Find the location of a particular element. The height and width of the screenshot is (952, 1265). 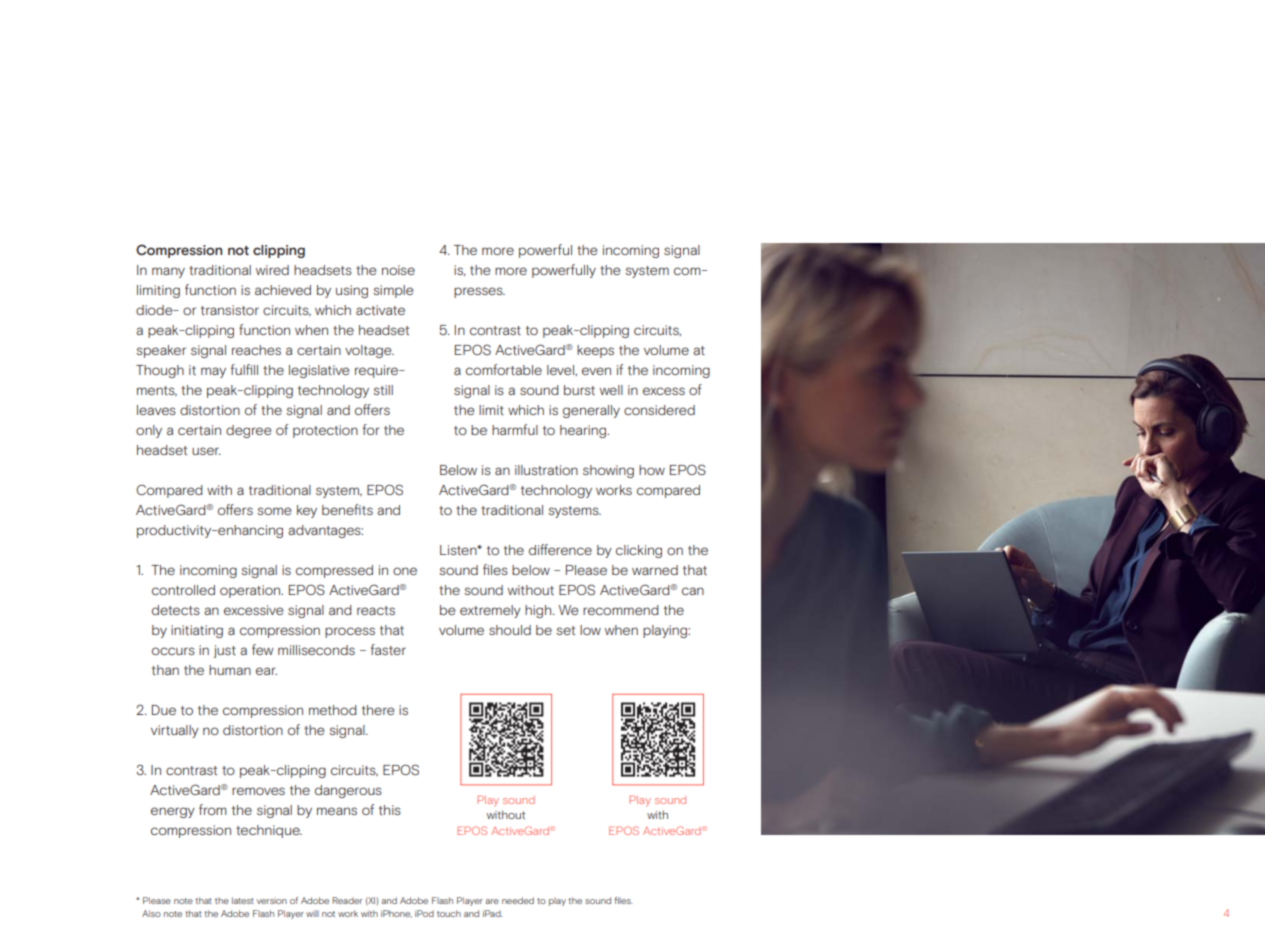

keeps is located at coordinates (595, 351).
